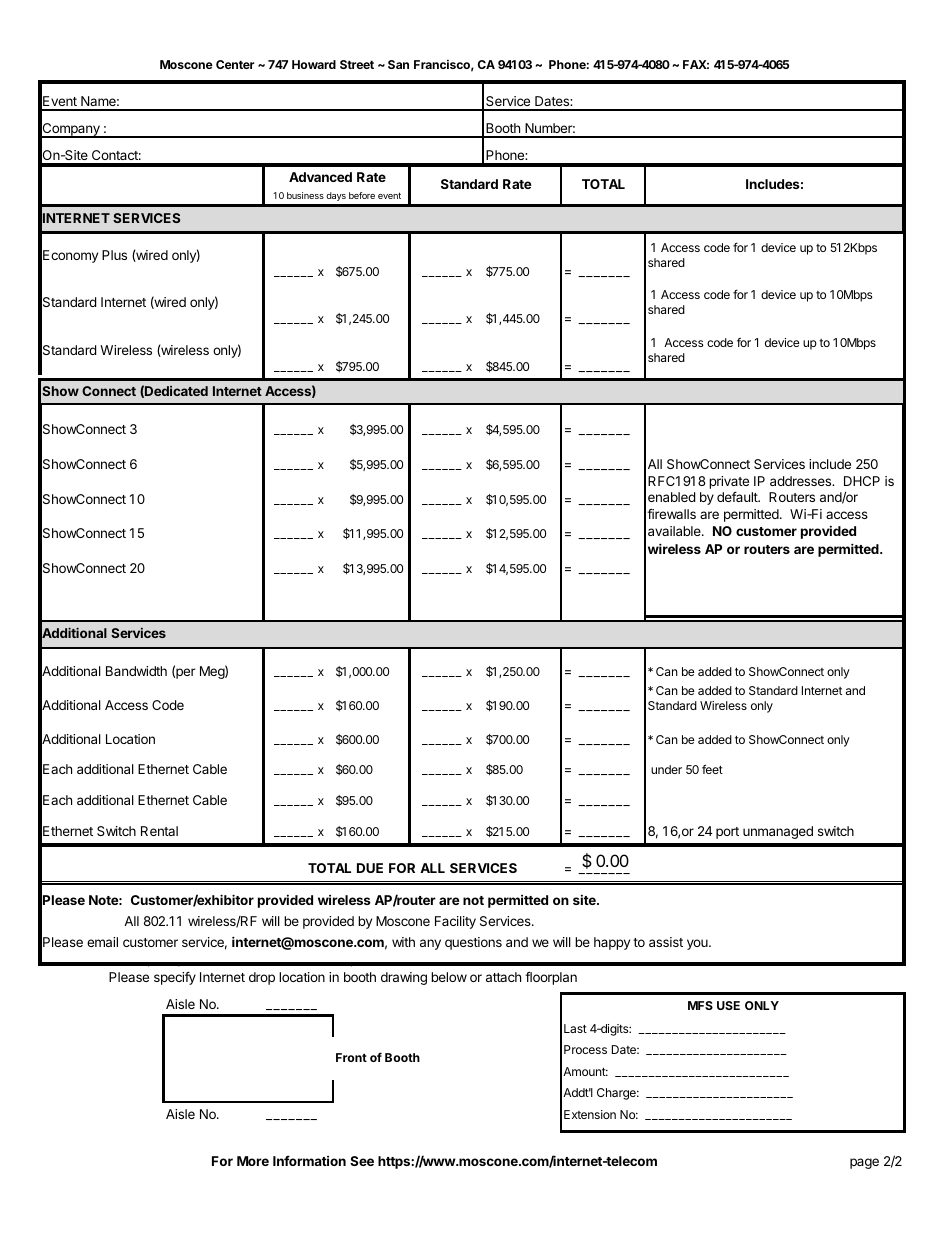  I want to click on available, so click(675, 531).
